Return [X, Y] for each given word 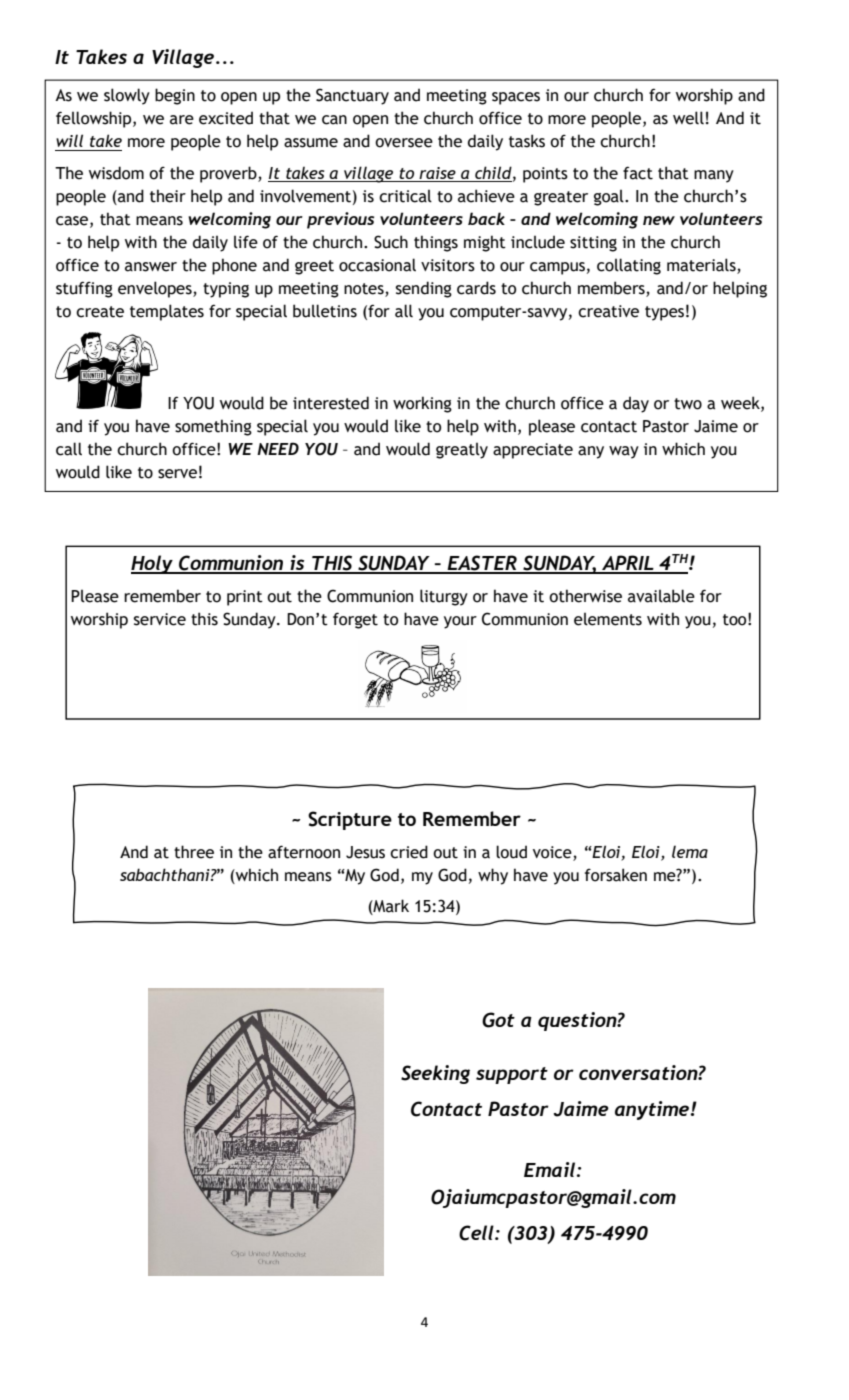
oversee [404, 143]
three [194, 852]
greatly [462, 450]
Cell [477, 1233]
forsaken [616, 875]
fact [638, 173]
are [182, 120]
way [624, 452]
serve [177, 474]
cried [409, 852]
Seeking [435, 1074]
